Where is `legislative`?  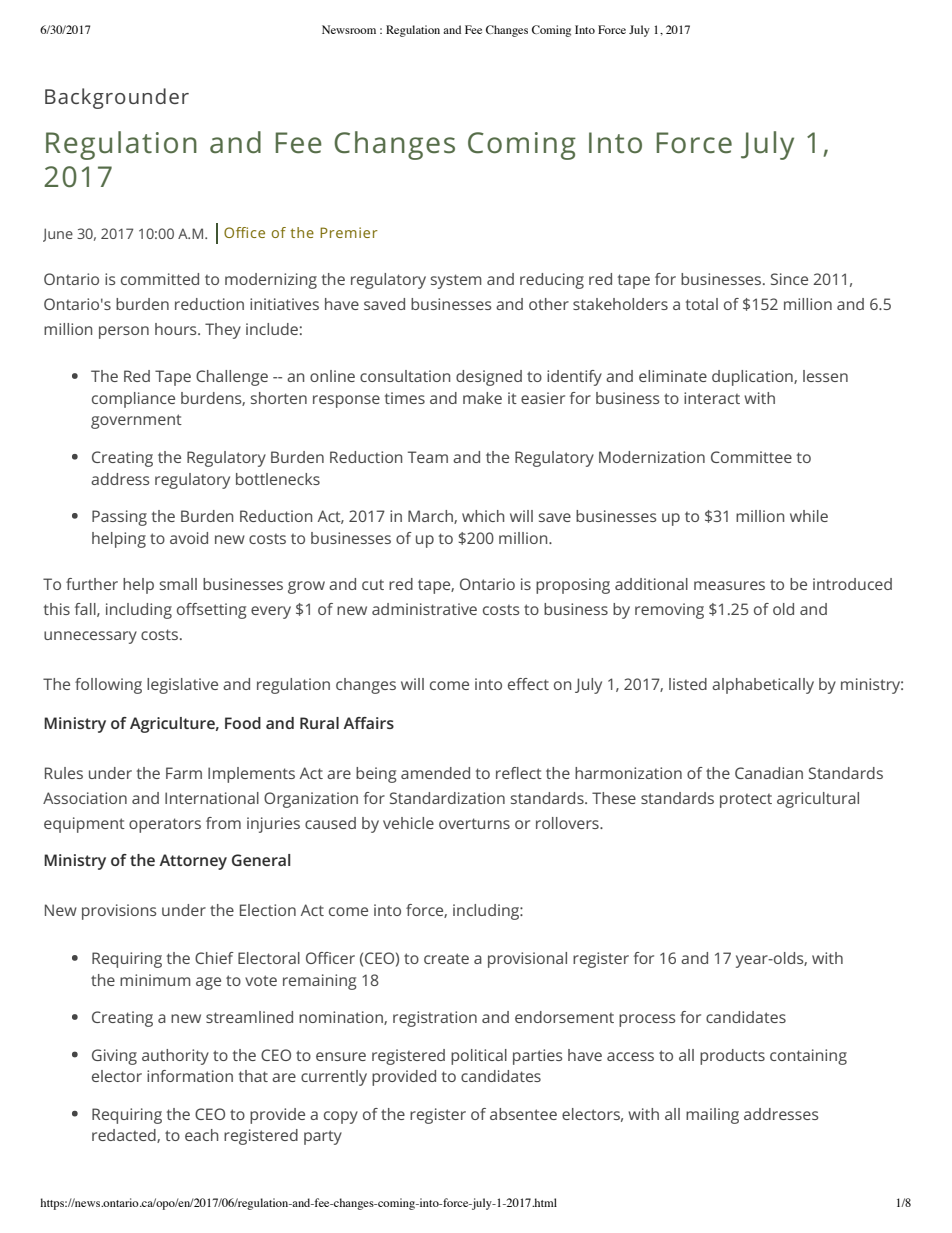
legislative is located at coordinates (182, 686).
